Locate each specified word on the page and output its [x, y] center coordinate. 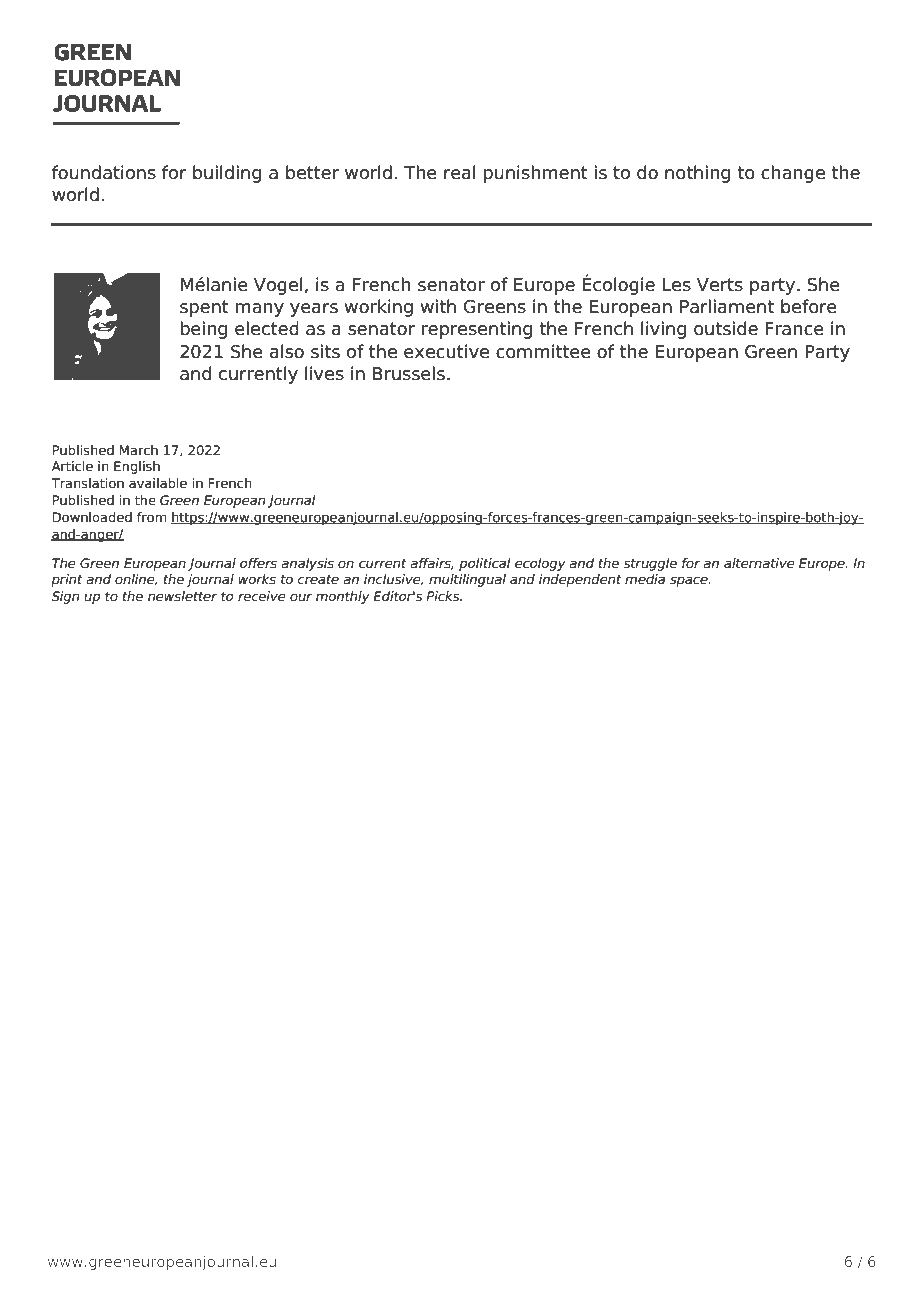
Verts [720, 285]
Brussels [409, 373]
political [485, 564]
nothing [697, 174]
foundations [104, 172]
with [438, 306]
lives [324, 373]
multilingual [467, 580]
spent [204, 308]
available [158, 483]
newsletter [182, 596]
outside [726, 328]
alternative [759, 563]
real [460, 172]
